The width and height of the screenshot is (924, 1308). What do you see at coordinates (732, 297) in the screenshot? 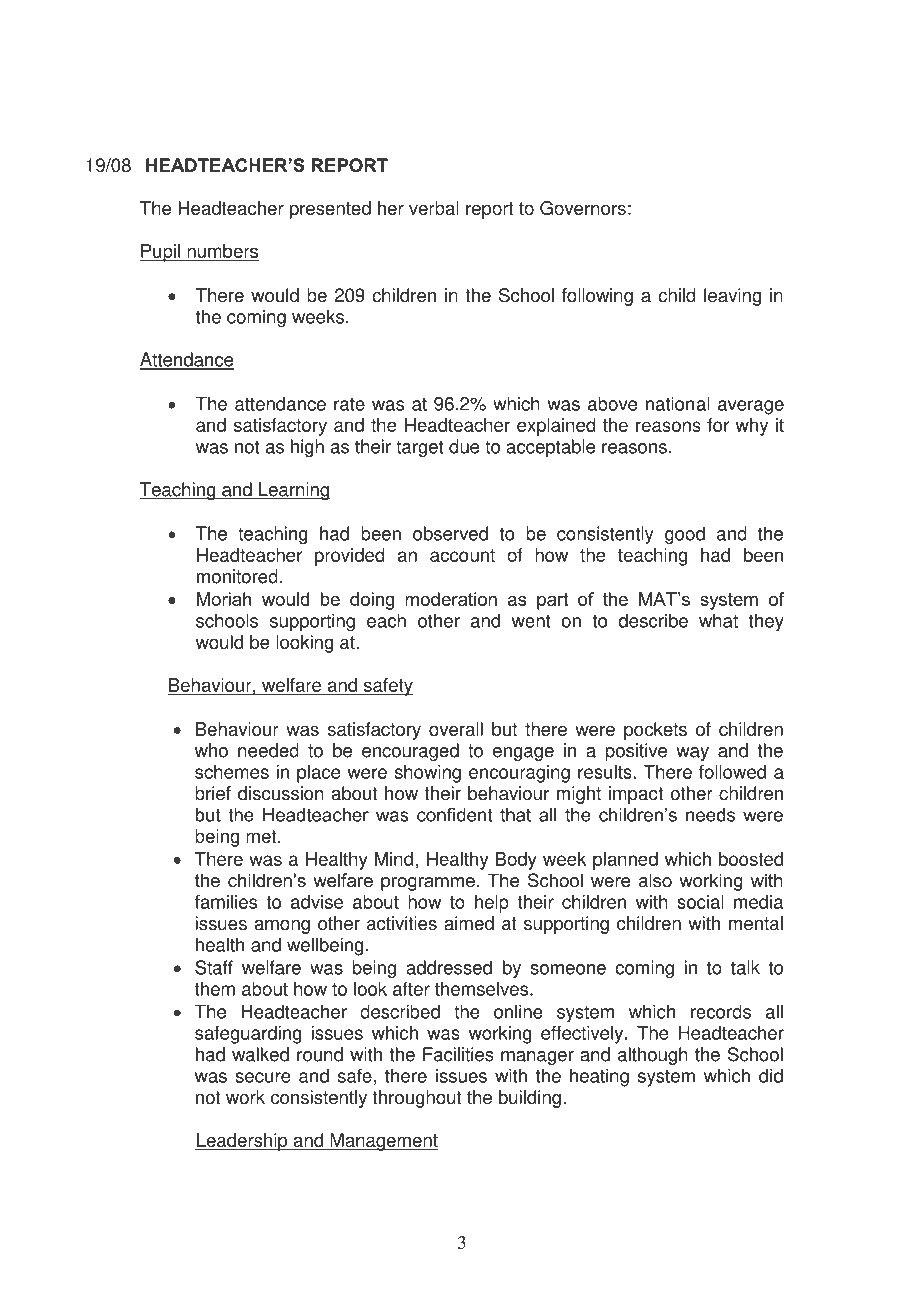
I see `leaving` at bounding box center [732, 297].
